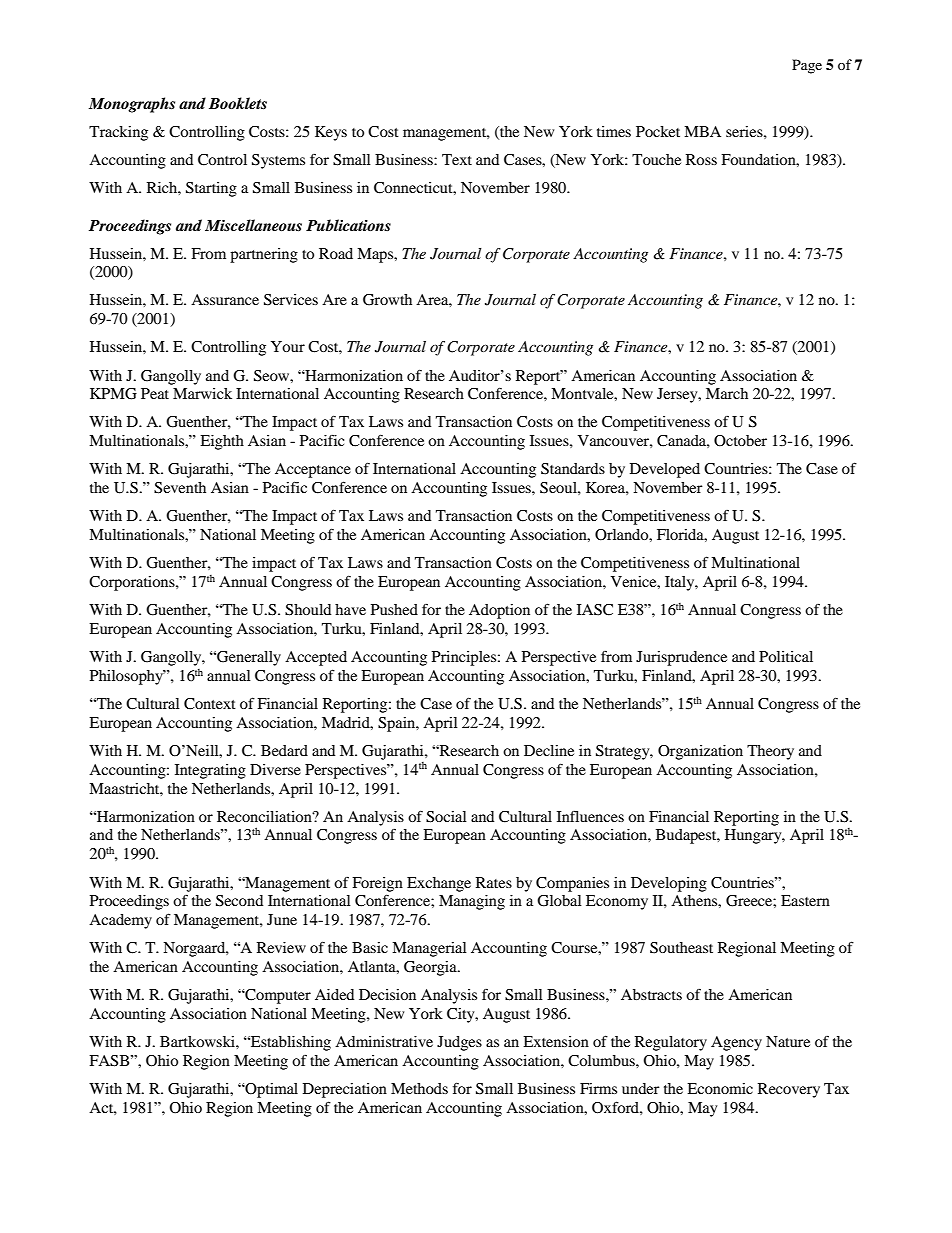 The width and height of the page is (952, 1233). I want to click on Adoption, so click(499, 611).
